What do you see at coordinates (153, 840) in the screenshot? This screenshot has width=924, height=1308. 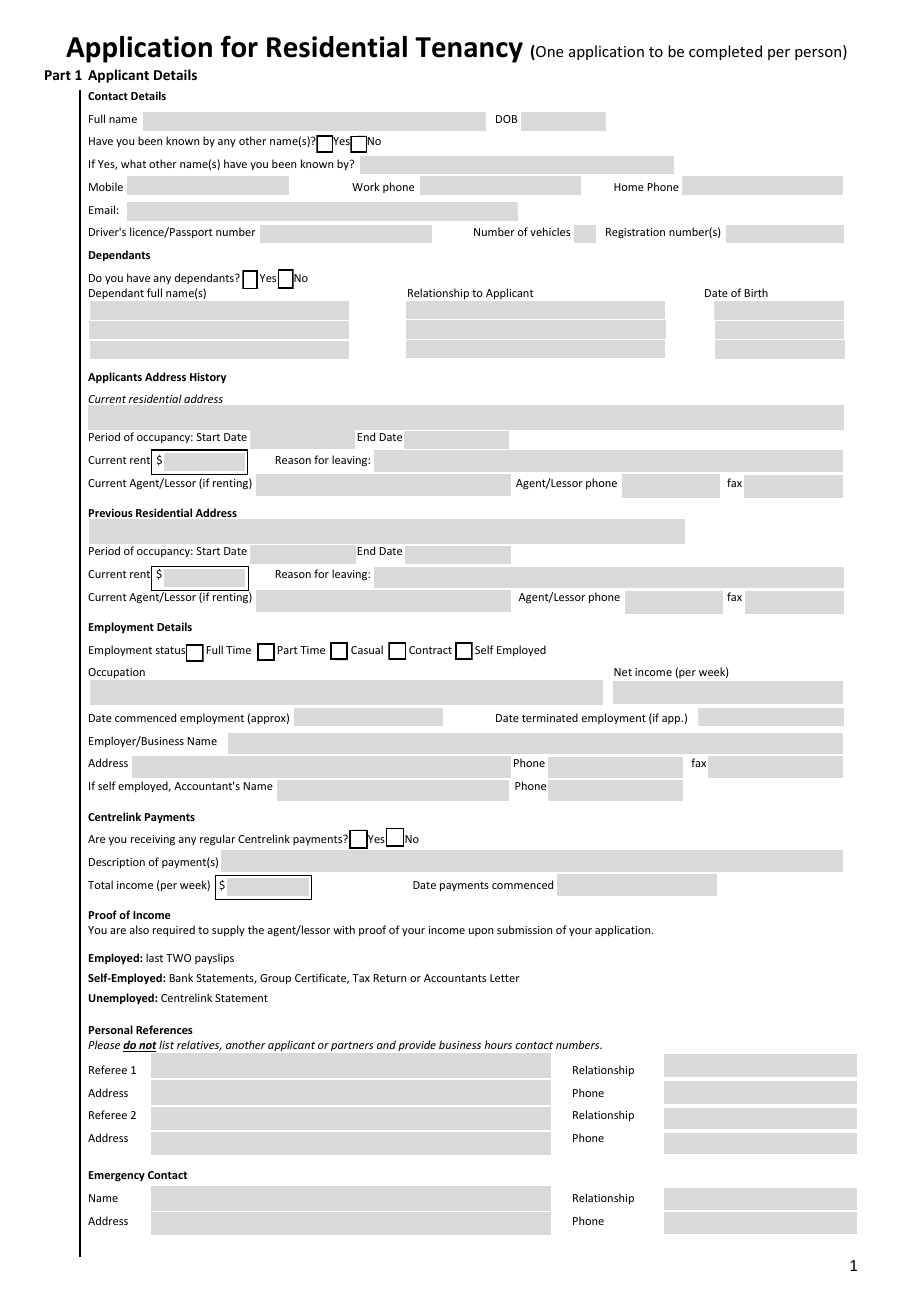 I see `receiving` at bounding box center [153, 840].
